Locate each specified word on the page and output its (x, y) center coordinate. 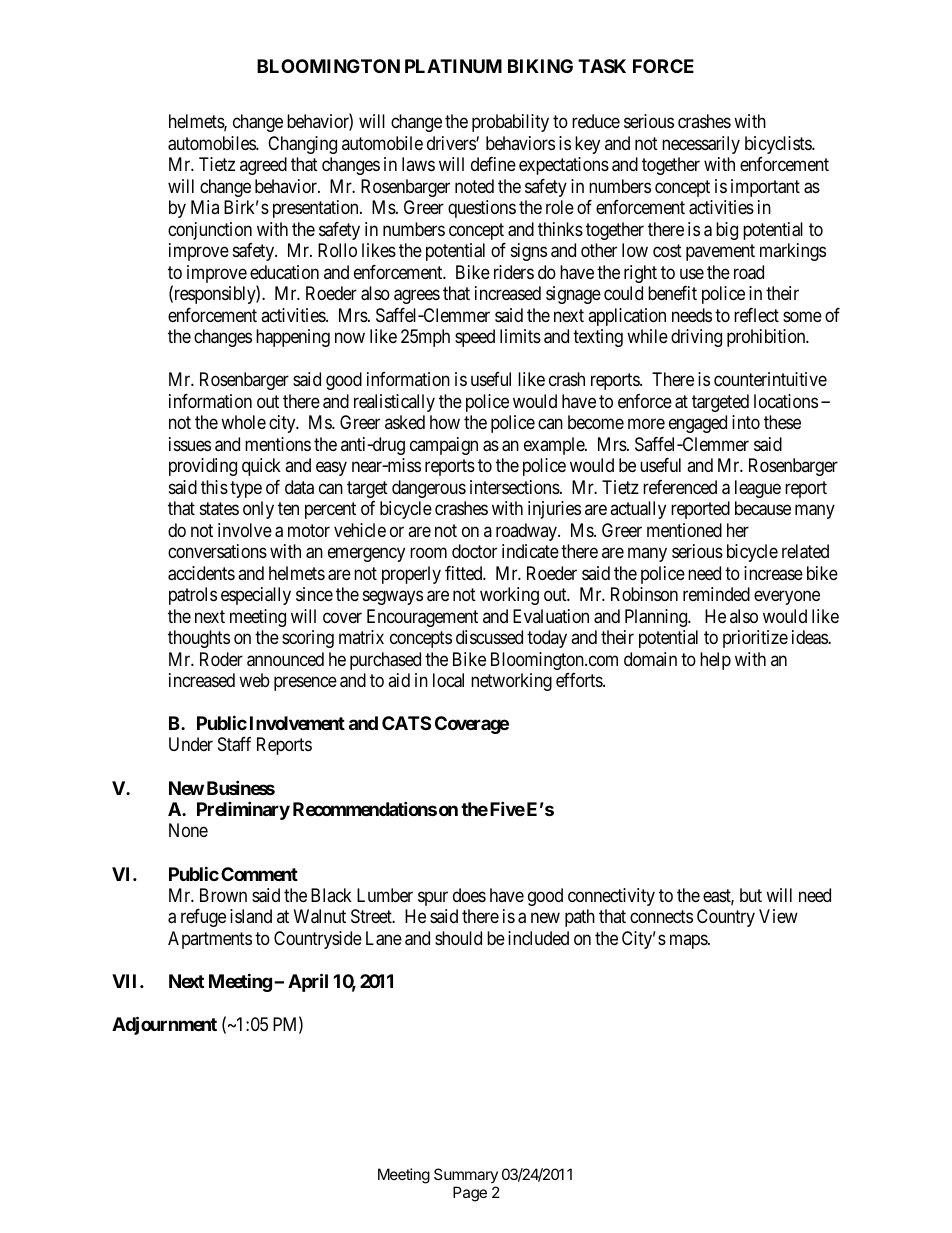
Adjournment (164, 1025)
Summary (466, 1175)
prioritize (755, 639)
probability (510, 123)
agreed (263, 166)
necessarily (701, 145)
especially (256, 596)
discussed (489, 637)
